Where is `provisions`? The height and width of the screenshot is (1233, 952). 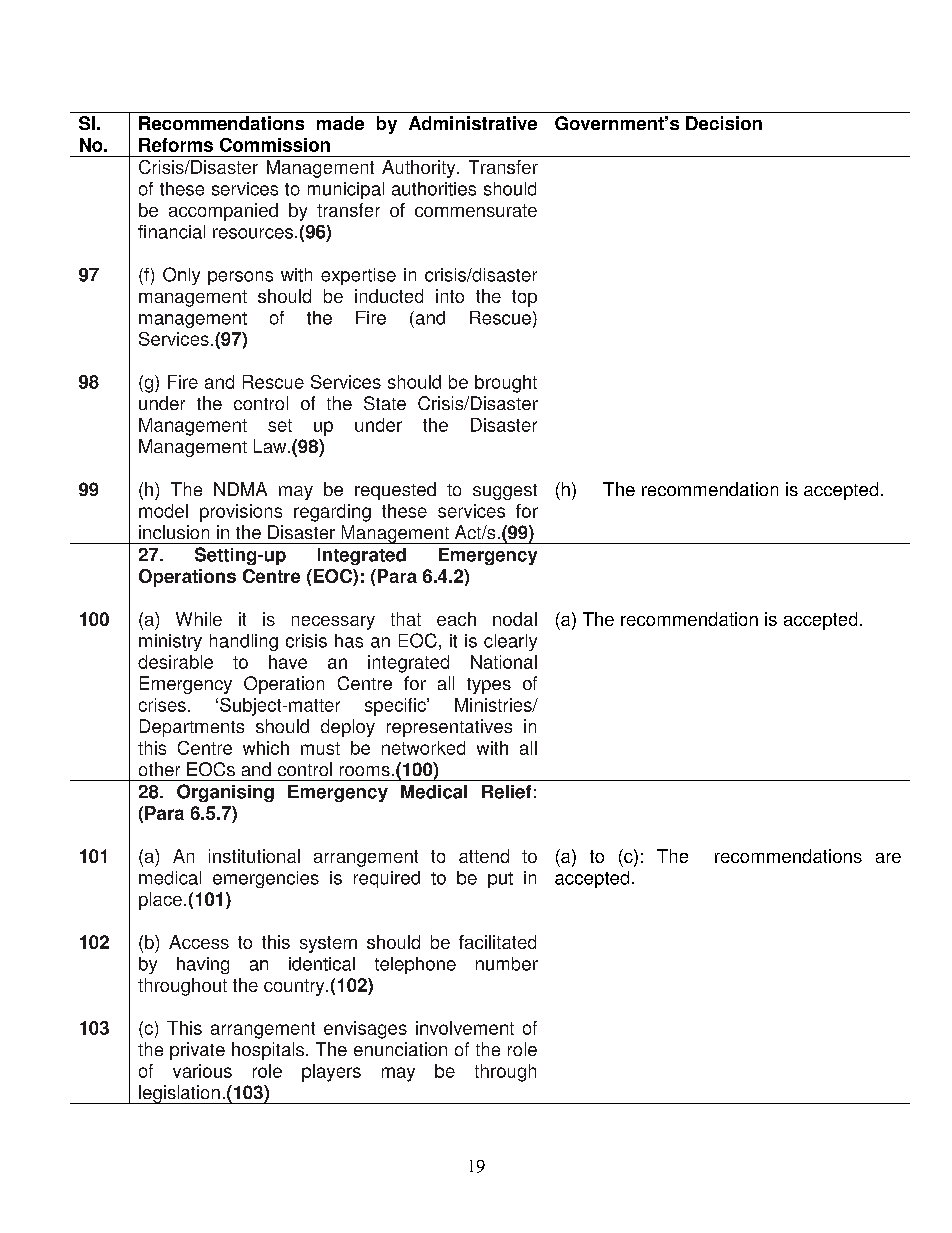 provisions is located at coordinates (241, 513).
